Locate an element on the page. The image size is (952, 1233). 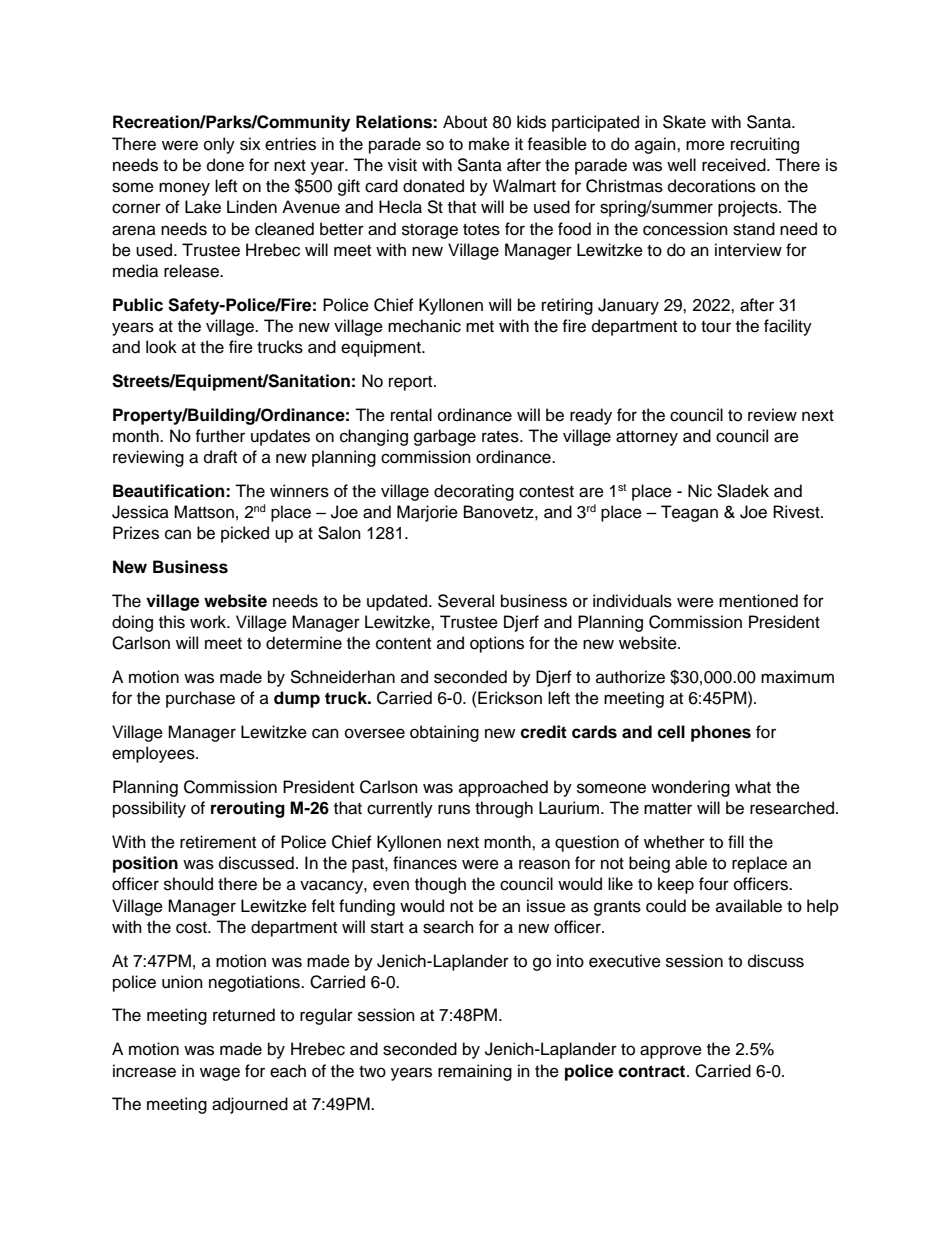
received is located at coordinates (735, 165).
